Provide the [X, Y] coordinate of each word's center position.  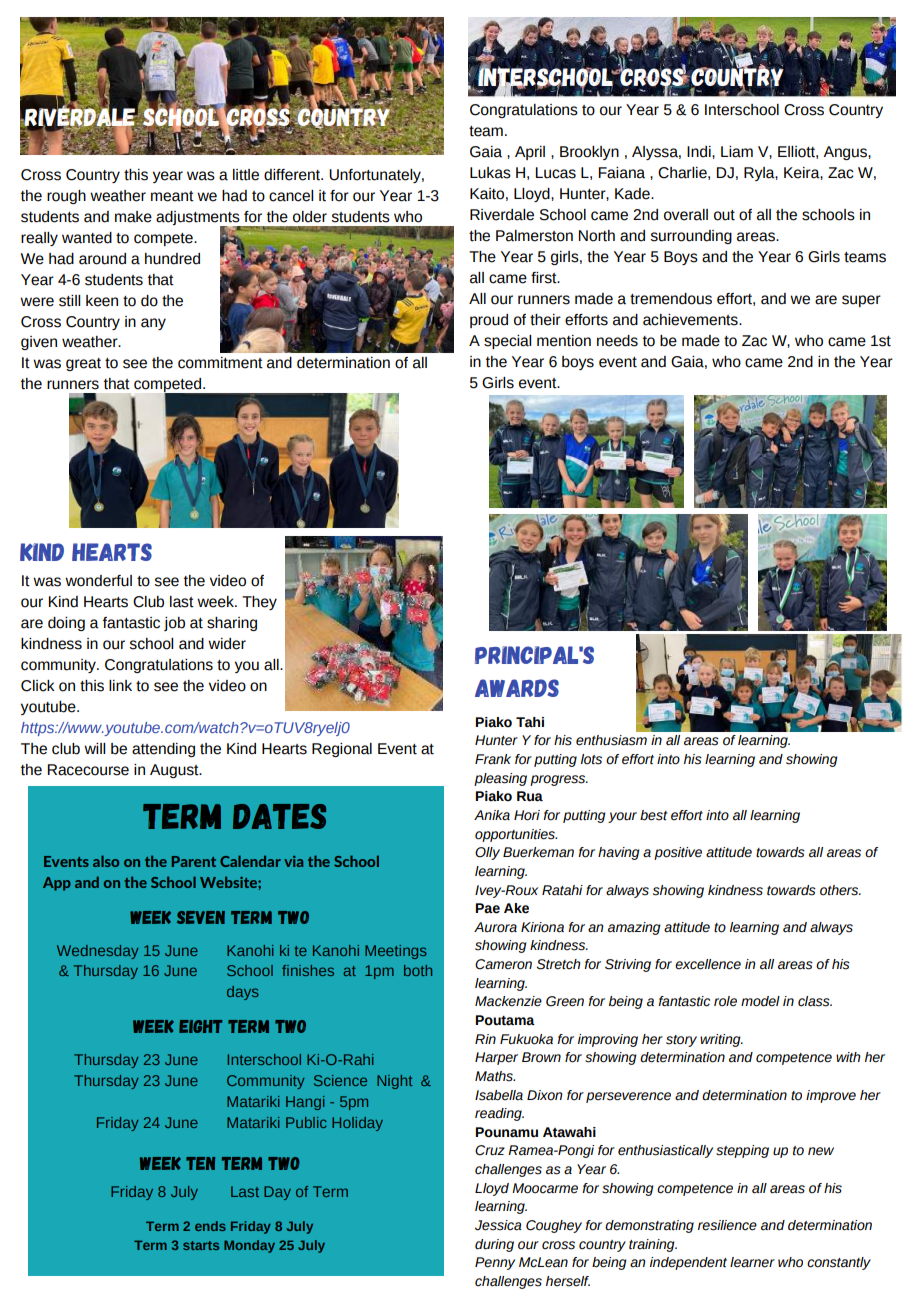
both [418, 970]
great [83, 364]
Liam [737, 152]
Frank [493, 759]
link [120, 685]
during [494, 1245]
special [507, 342]
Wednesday [97, 952]
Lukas [490, 173]
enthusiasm [611, 740]
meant [172, 196]
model [760, 1001]
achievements [691, 320]
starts [201, 1245]
